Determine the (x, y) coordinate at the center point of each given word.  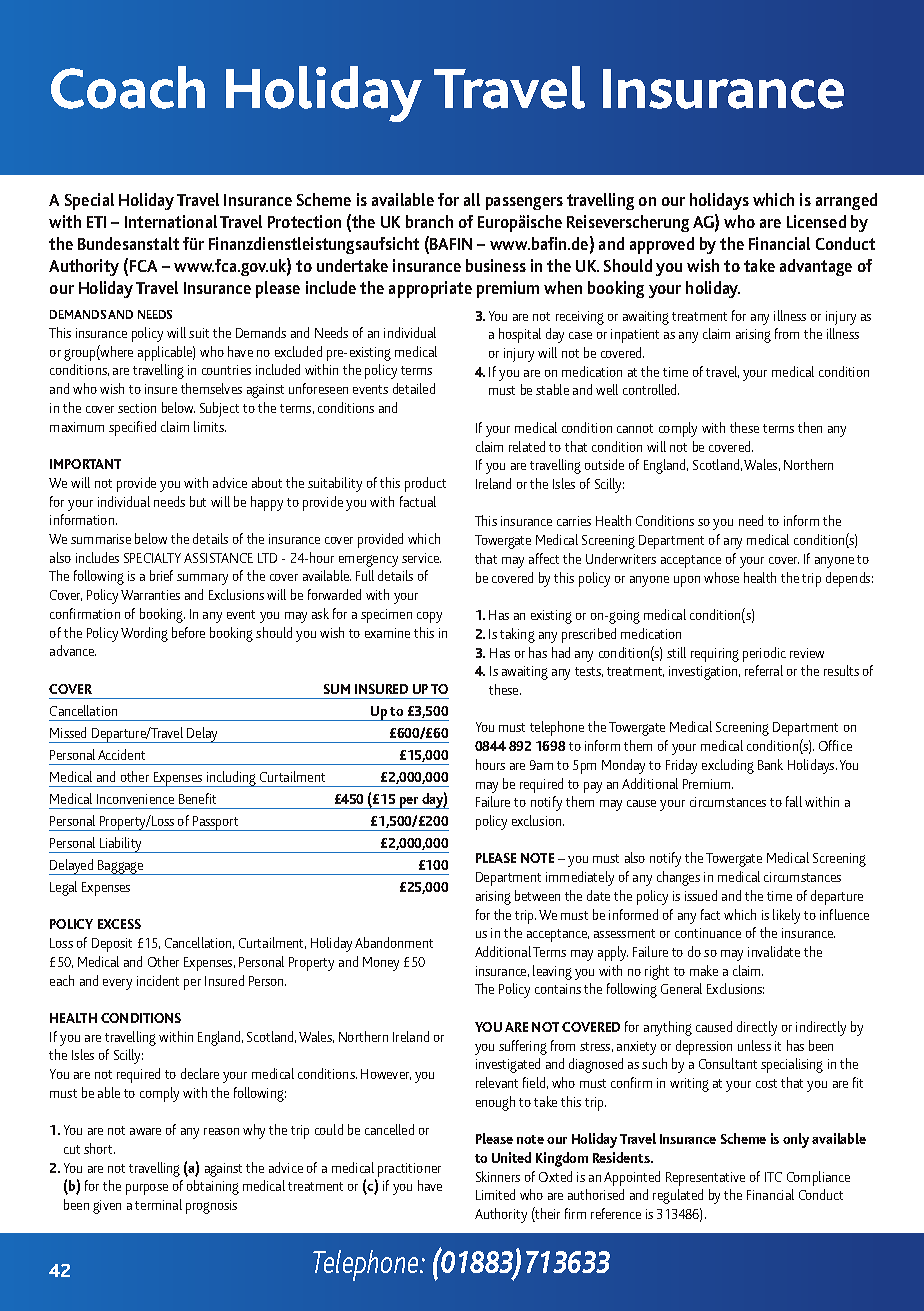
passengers (524, 203)
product (425, 484)
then (810, 427)
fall (794, 801)
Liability (121, 845)
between (537, 895)
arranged (846, 201)
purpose (147, 1189)
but (198, 501)
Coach (128, 87)
